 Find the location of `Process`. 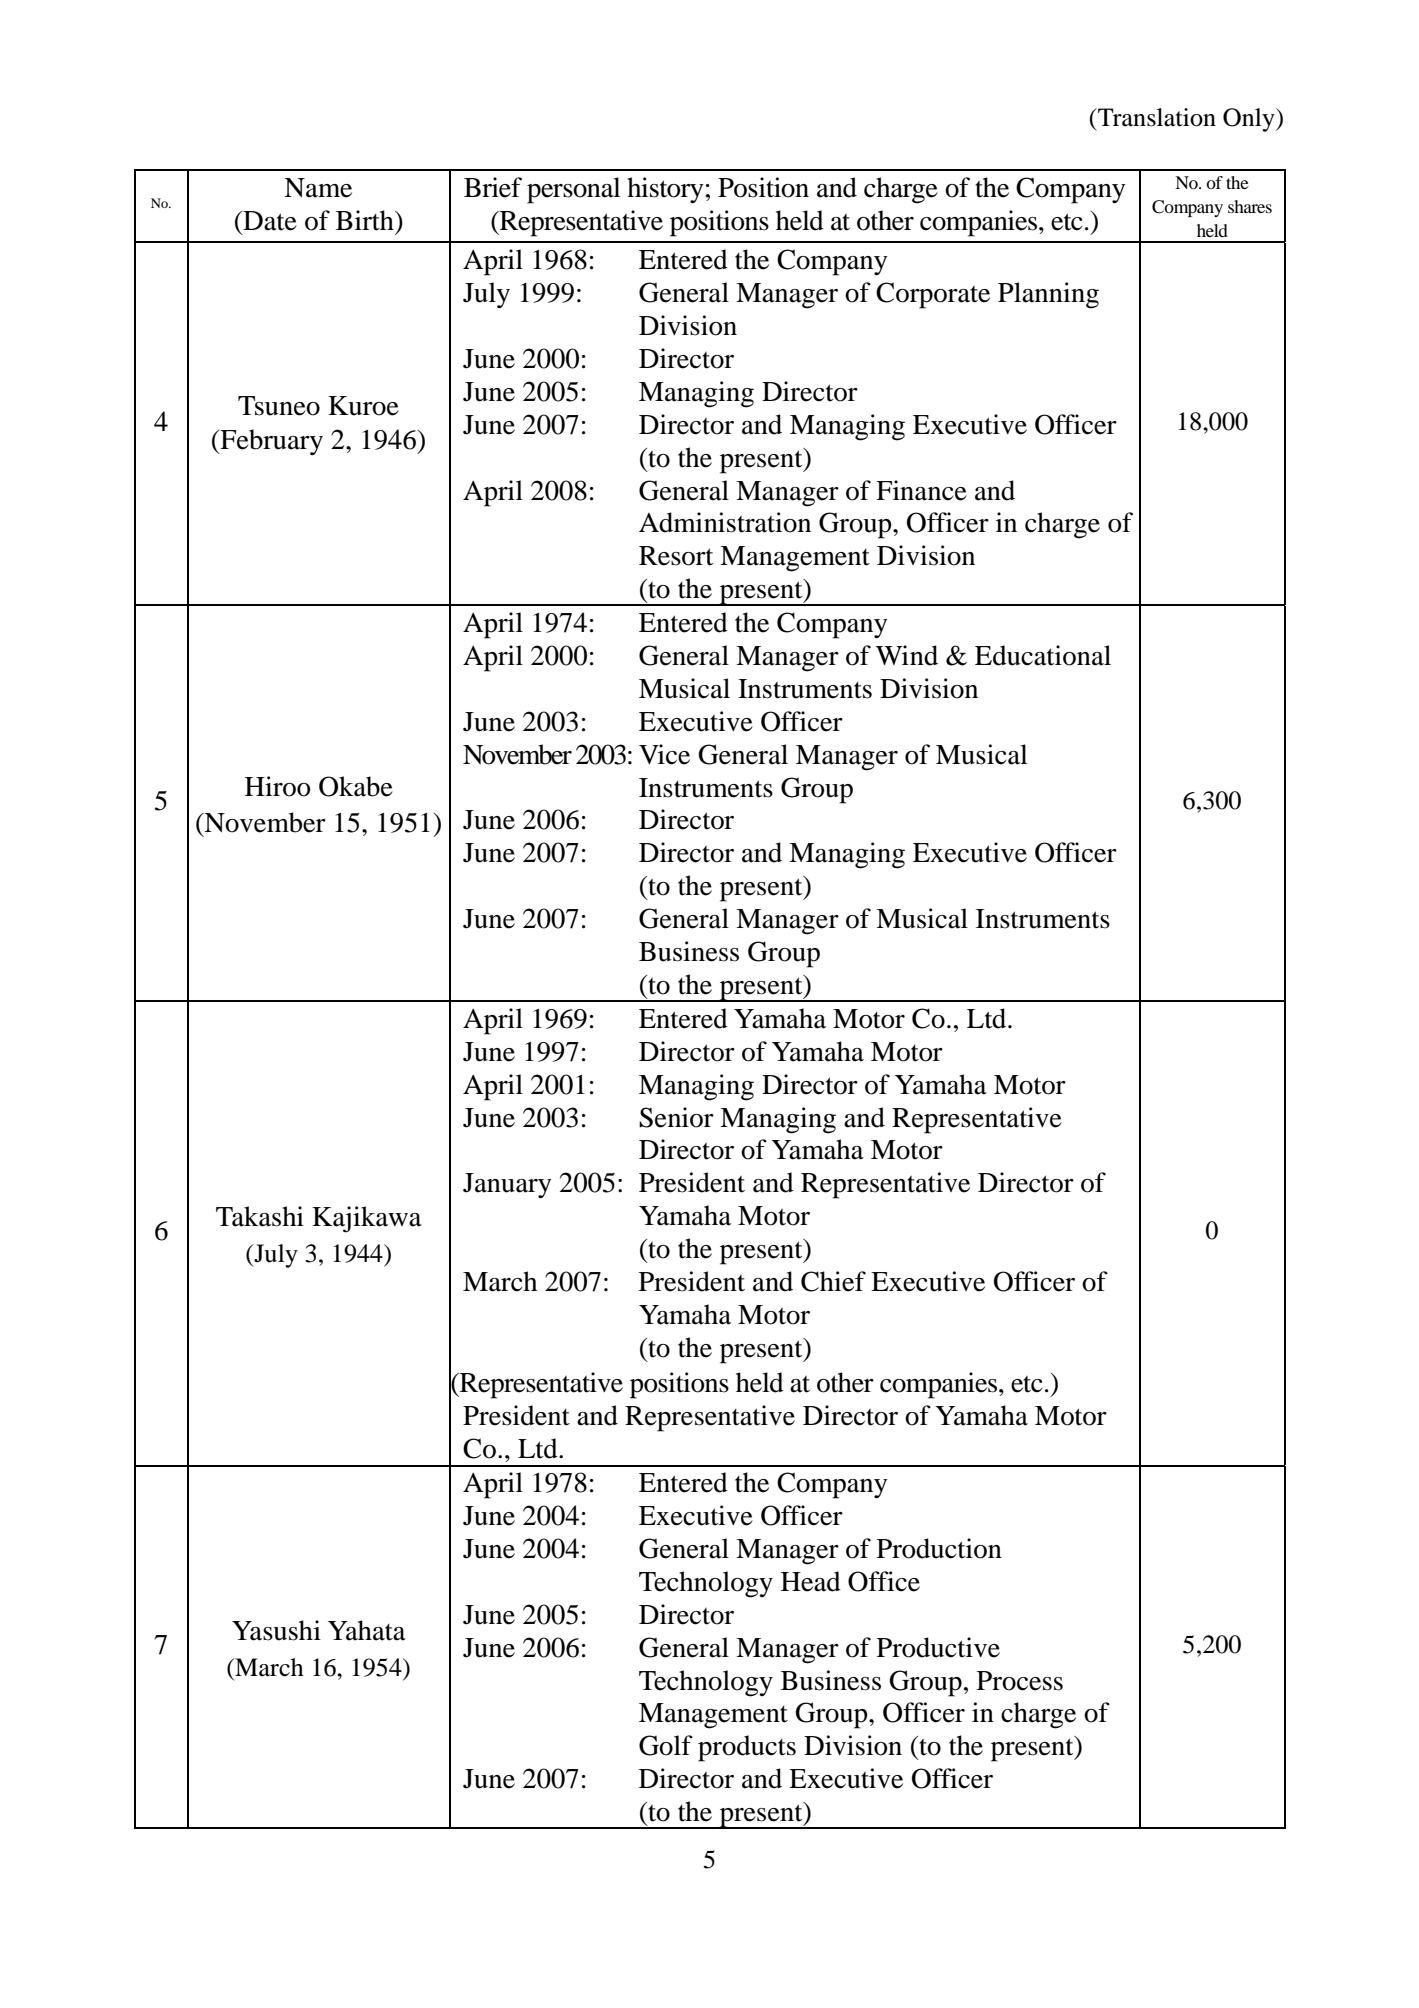

Process is located at coordinates (1020, 1681).
